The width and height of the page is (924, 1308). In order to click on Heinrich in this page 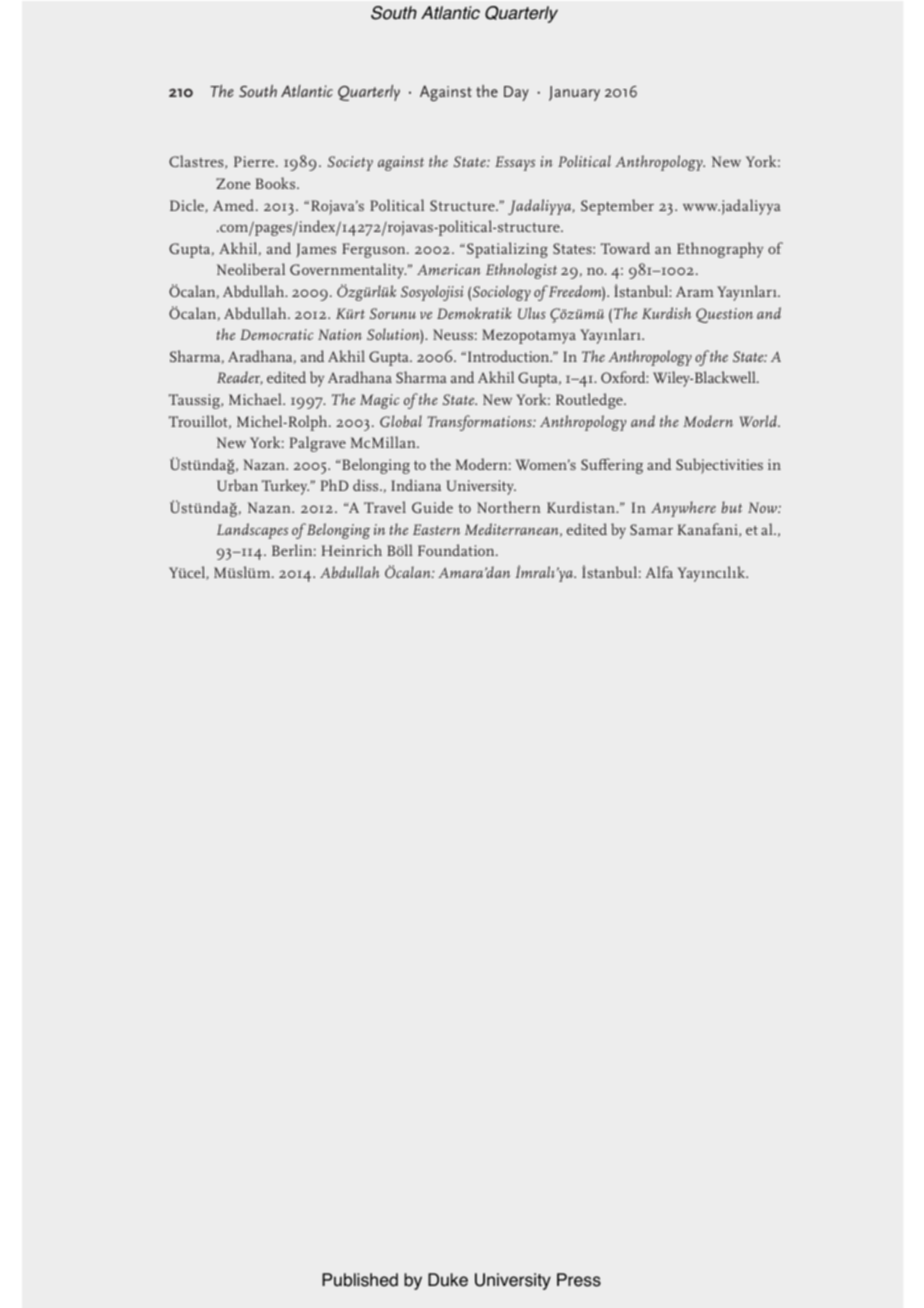, I will do `click(351, 550)`.
